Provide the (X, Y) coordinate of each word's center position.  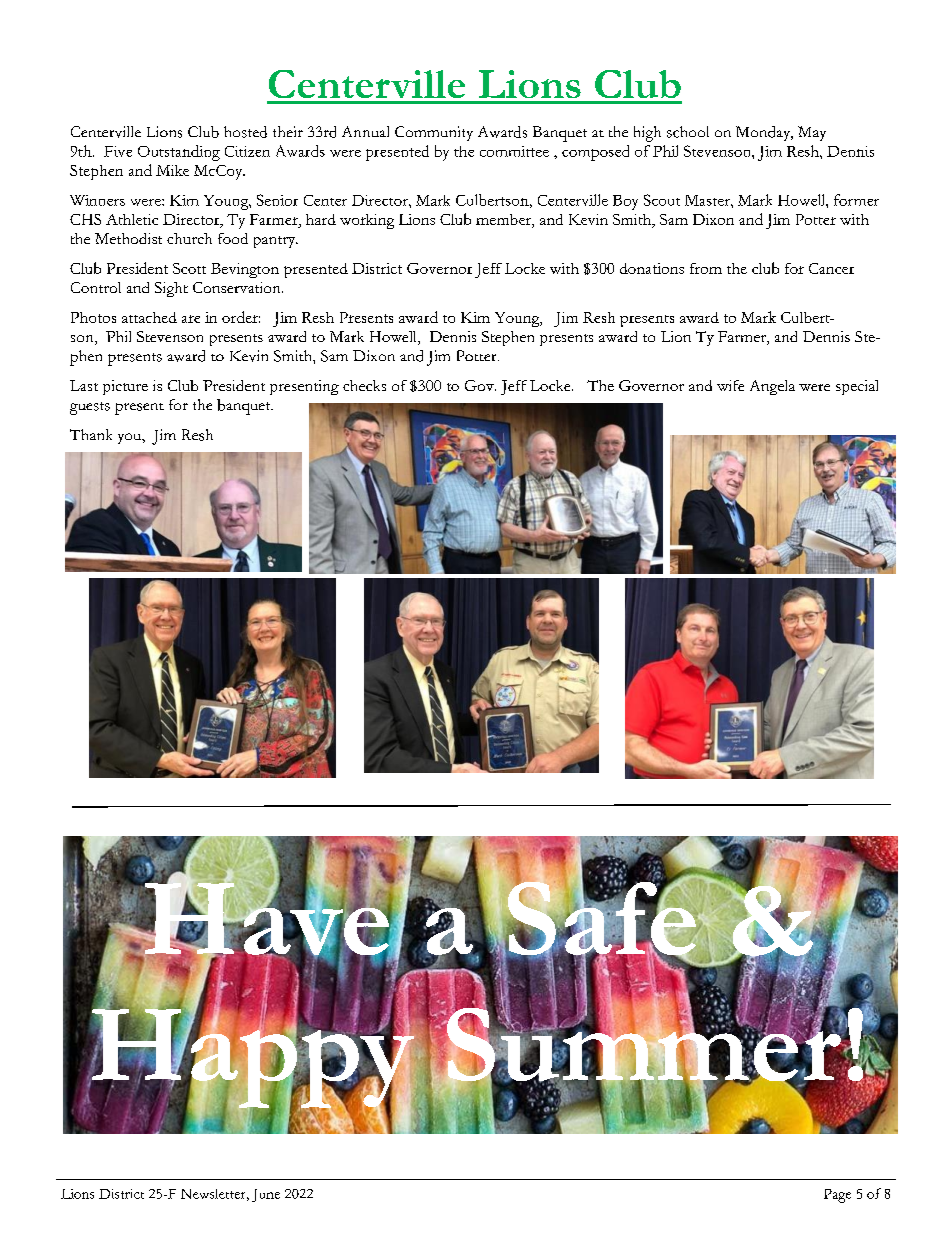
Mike (172, 170)
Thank (91, 434)
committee (514, 151)
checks (364, 385)
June (266, 1195)
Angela (772, 387)
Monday (764, 133)
